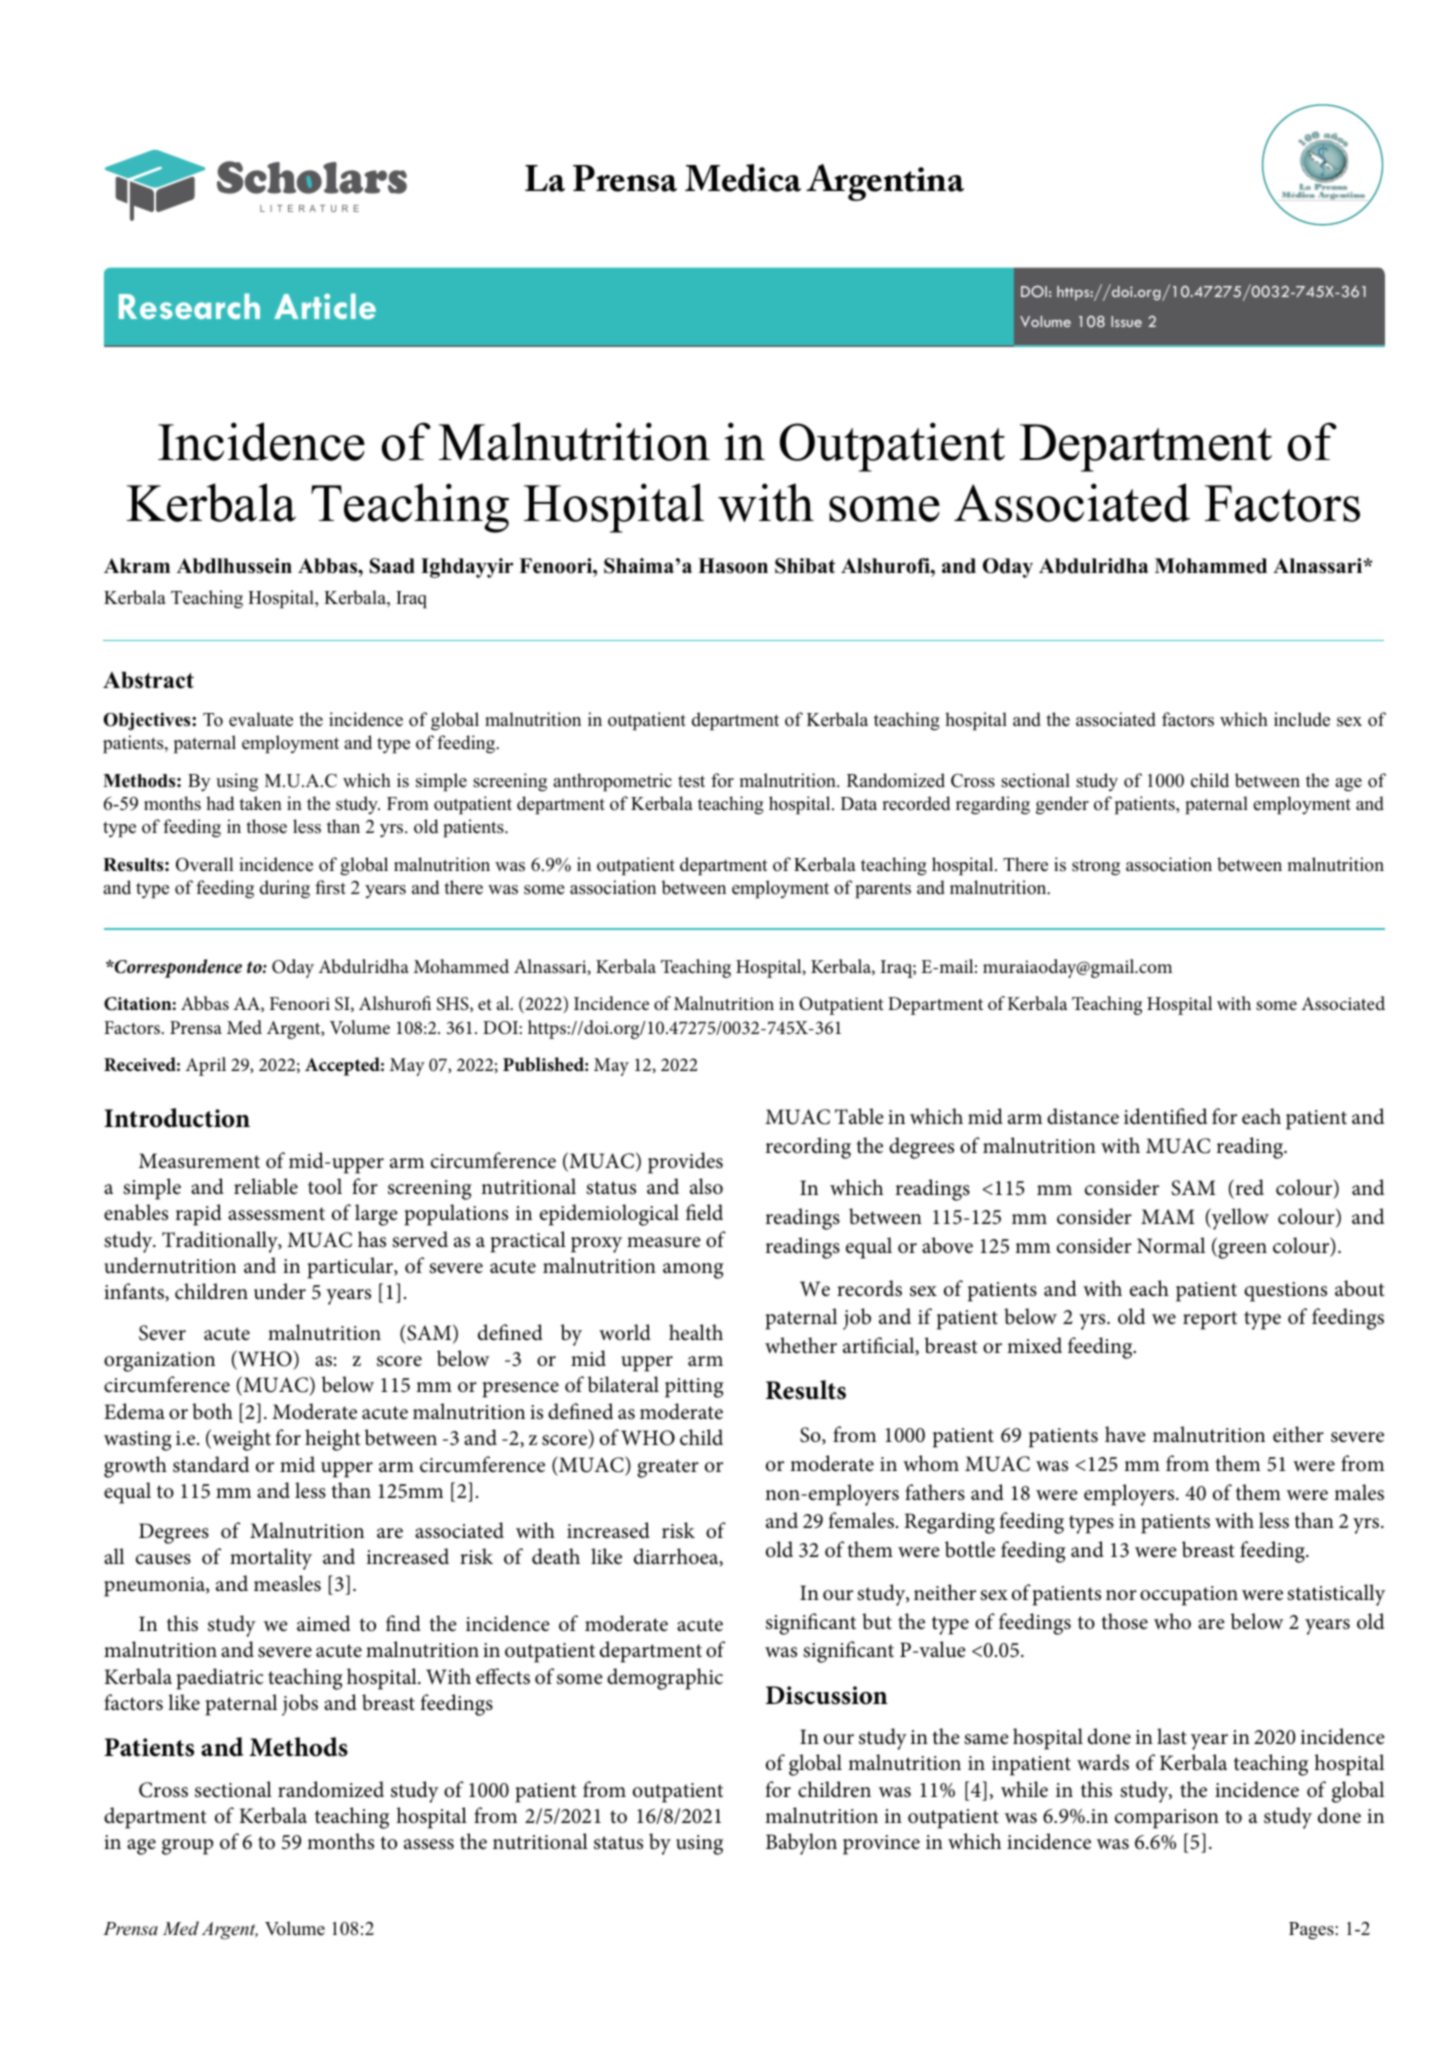 The height and width of the screenshot is (2056, 1454). Describe the element at coordinates (696, 1332) in the screenshot. I see `health` at that location.
